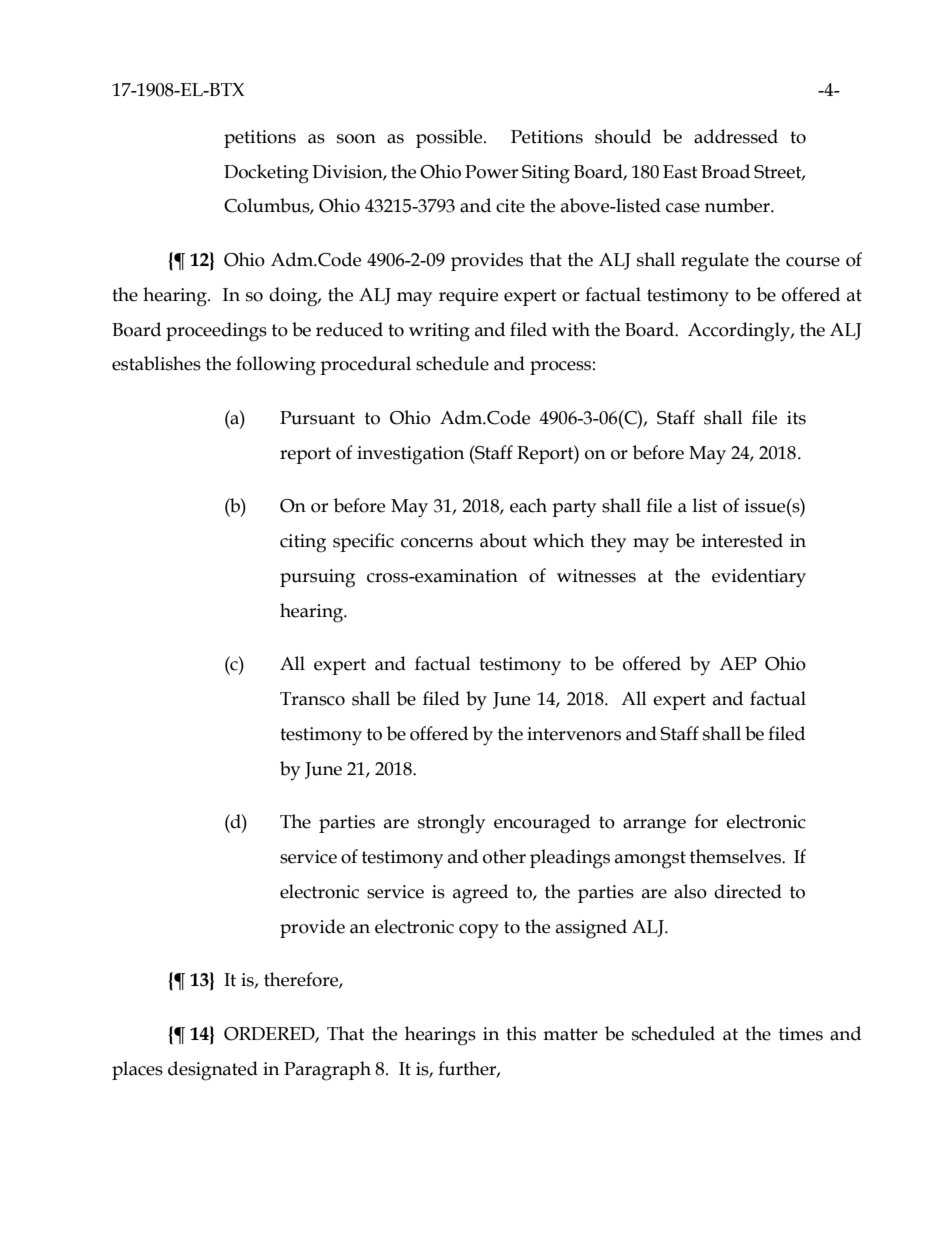  Describe the element at coordinates (213, 1071) in the page. I see `designated` at that location.
